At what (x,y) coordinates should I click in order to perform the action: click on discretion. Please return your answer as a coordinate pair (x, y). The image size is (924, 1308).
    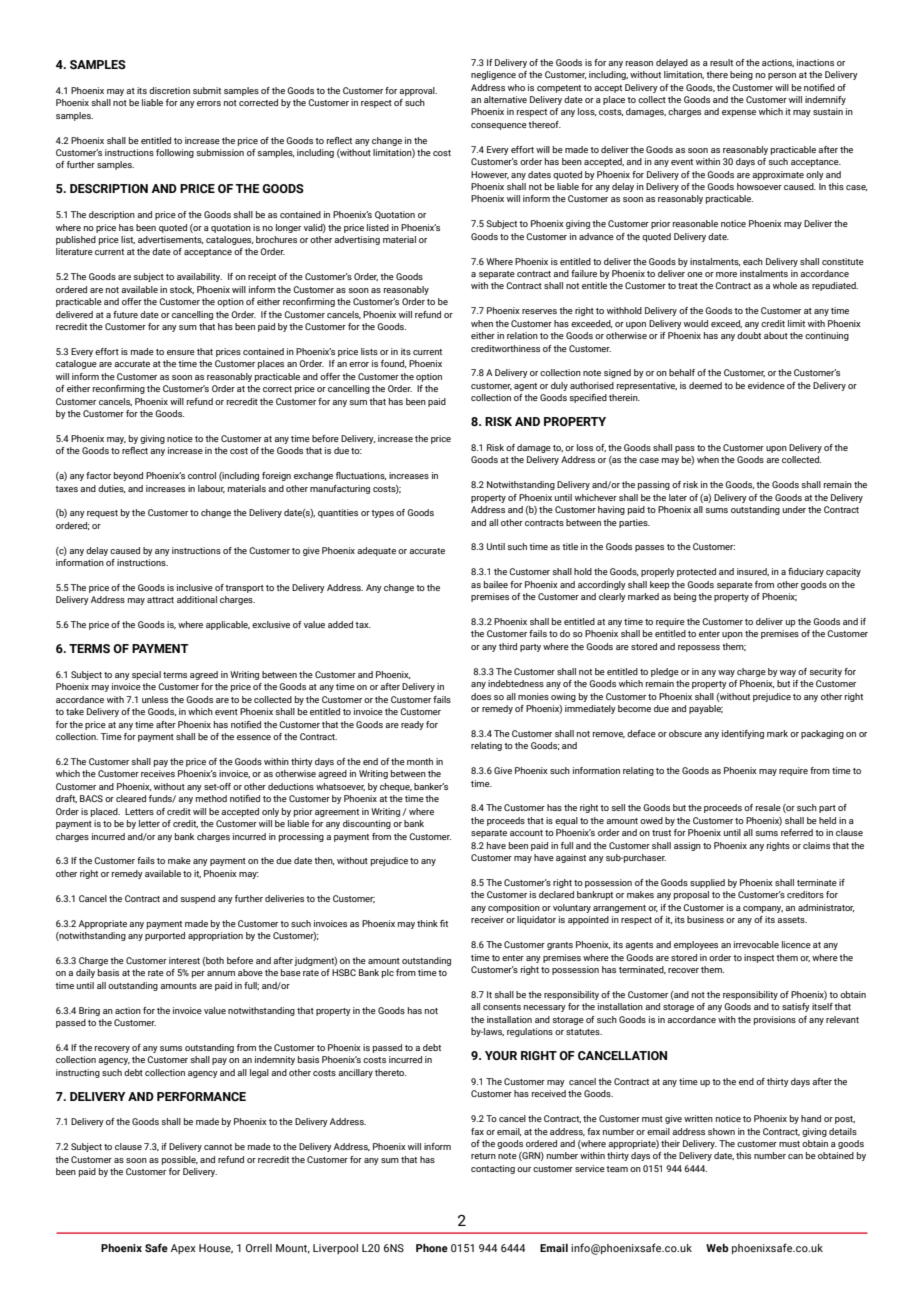
    Looking at the image, I should click on (169, 90).
